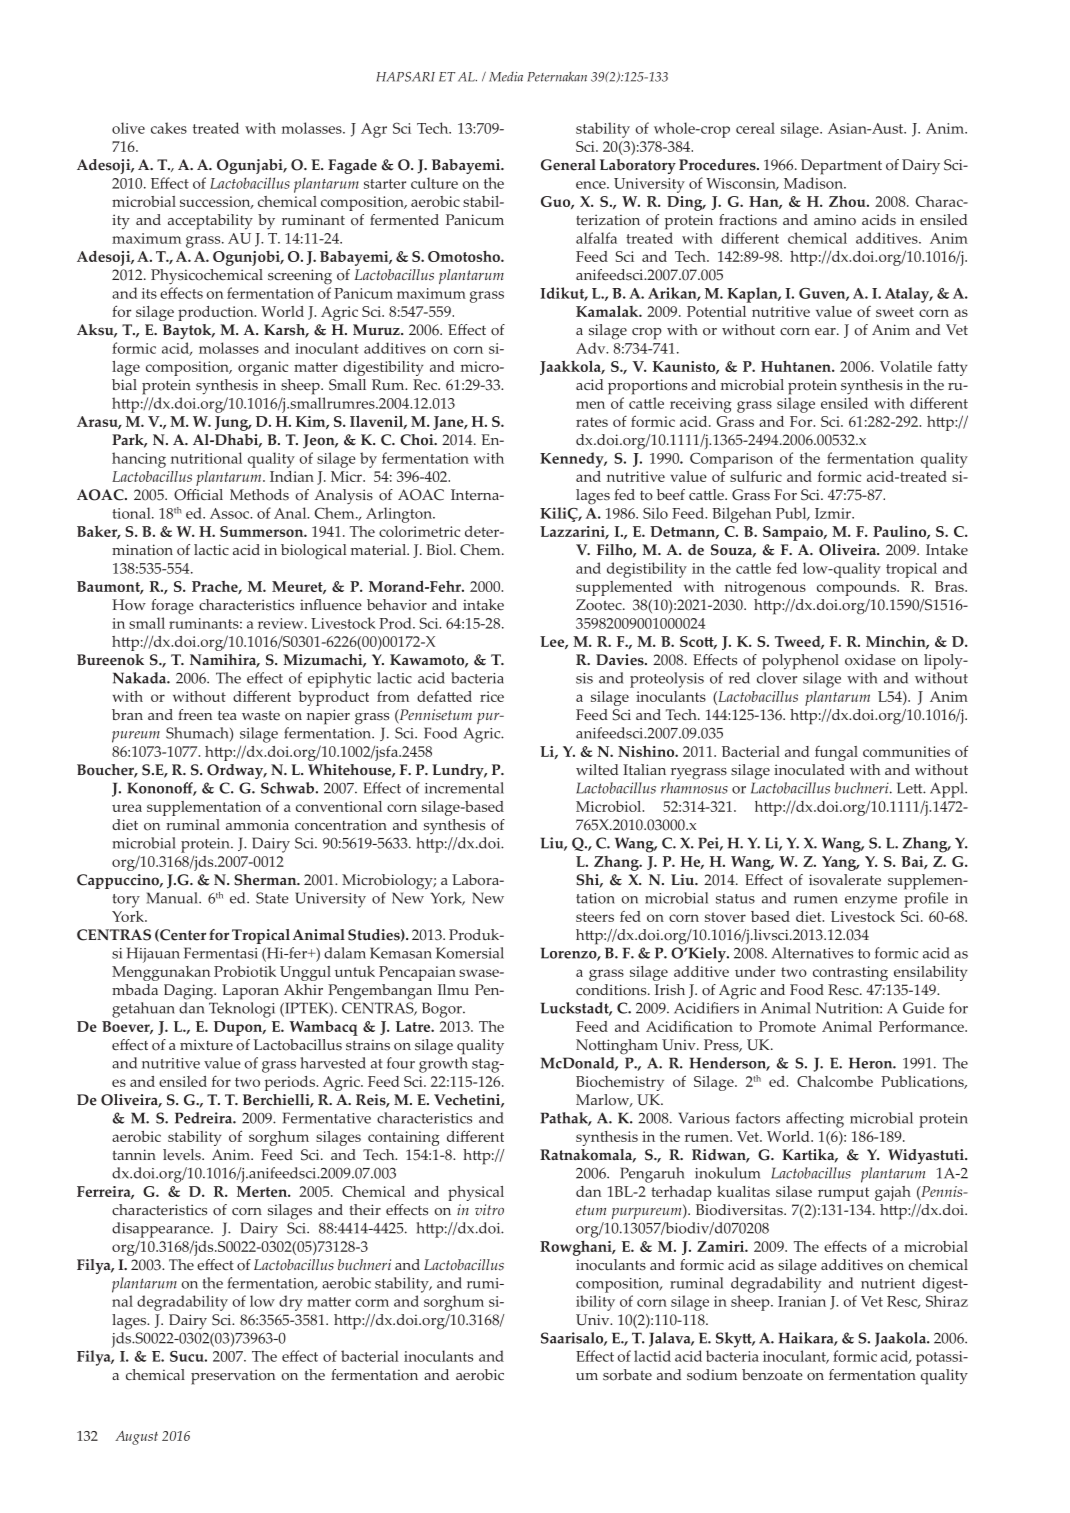  Describe the element at coordinates (227, 715) in the page. I see `tea` at that location.
